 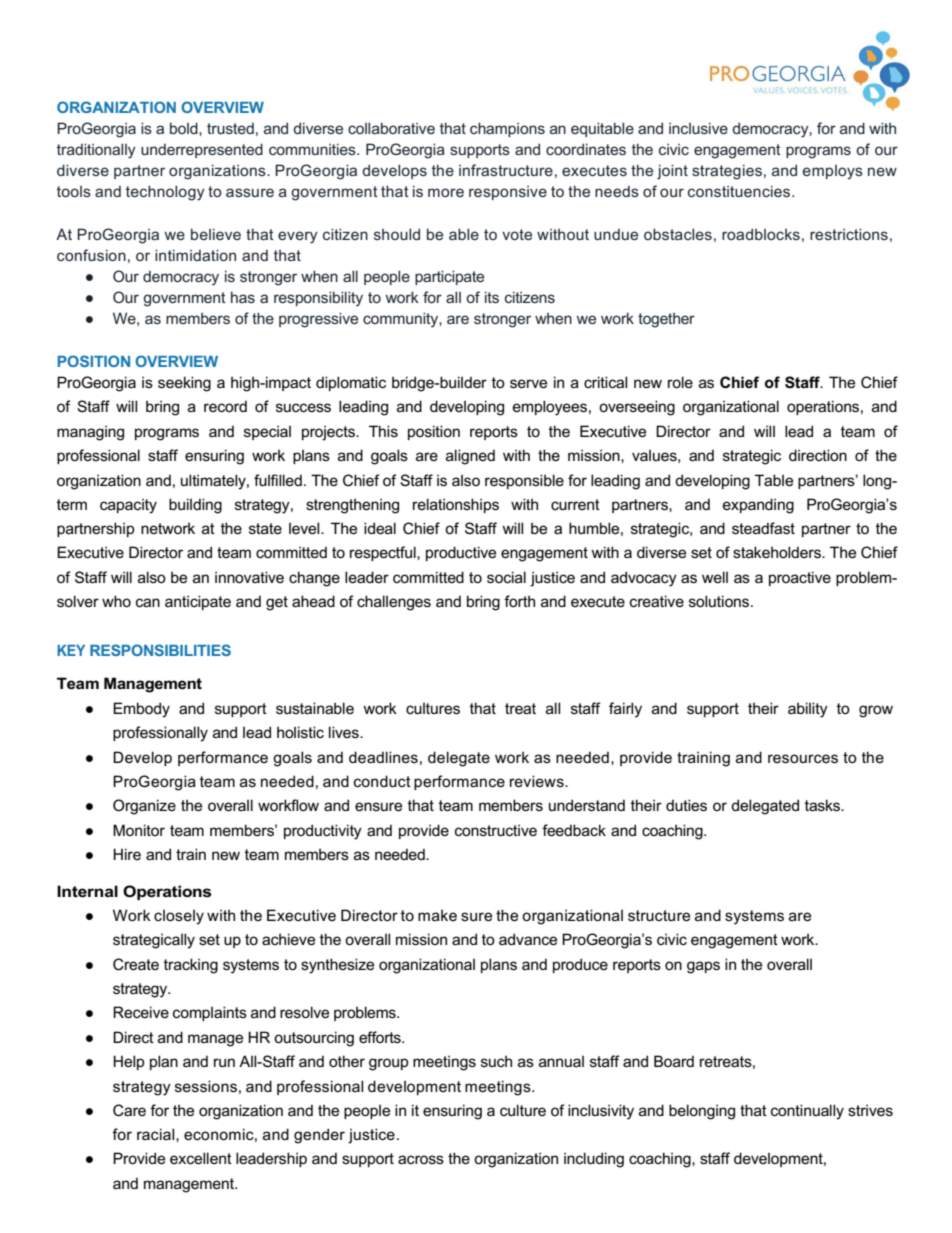 What do you see at coordinates (202, 150) in the document?
I see `underrepresented` at bounding box center [202, 150].
